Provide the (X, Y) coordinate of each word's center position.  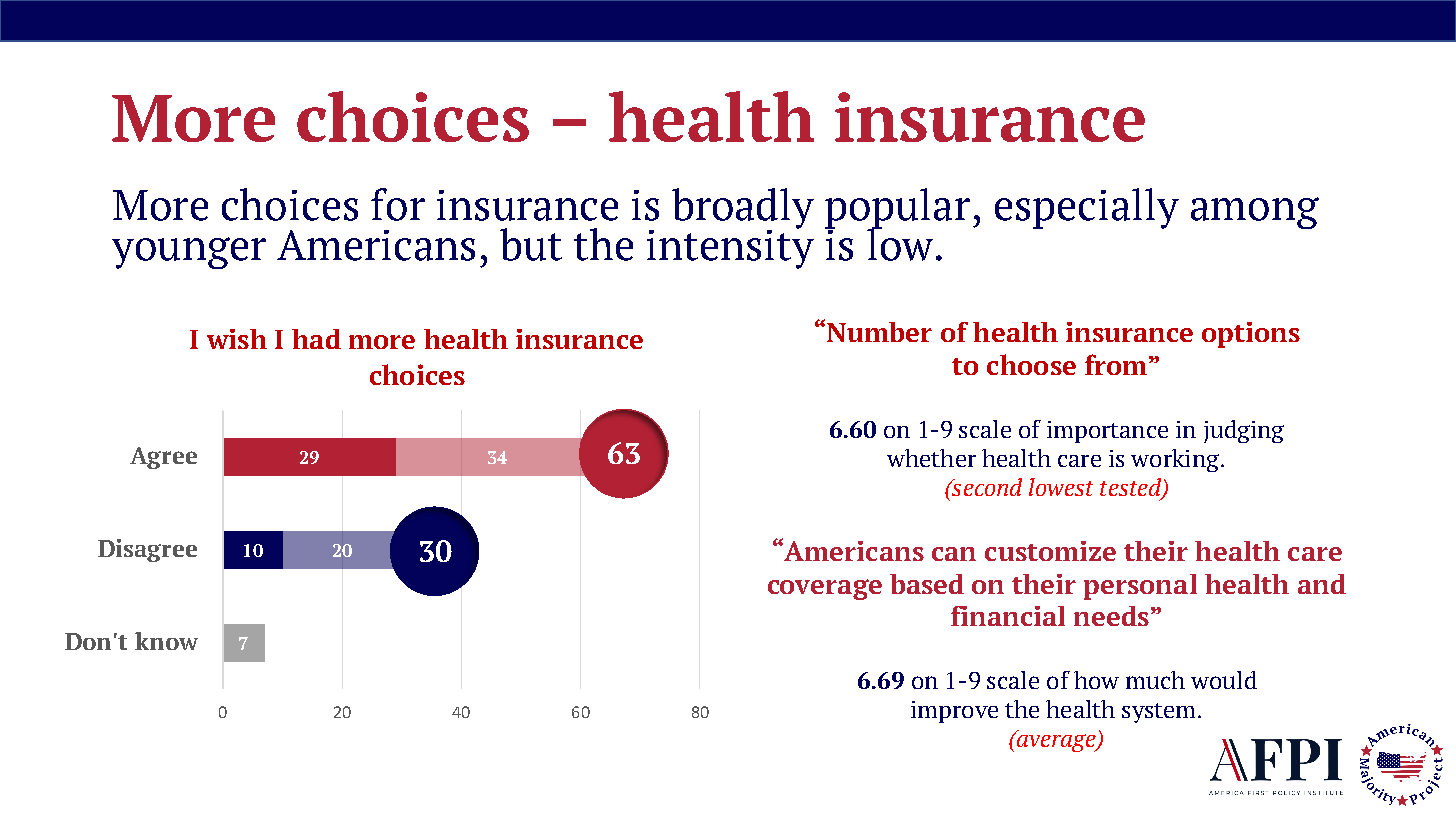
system (1158, 713)
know (166, 641)
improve (954, 712)
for (398, 204)
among (1255, 213)
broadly (743, 209)
